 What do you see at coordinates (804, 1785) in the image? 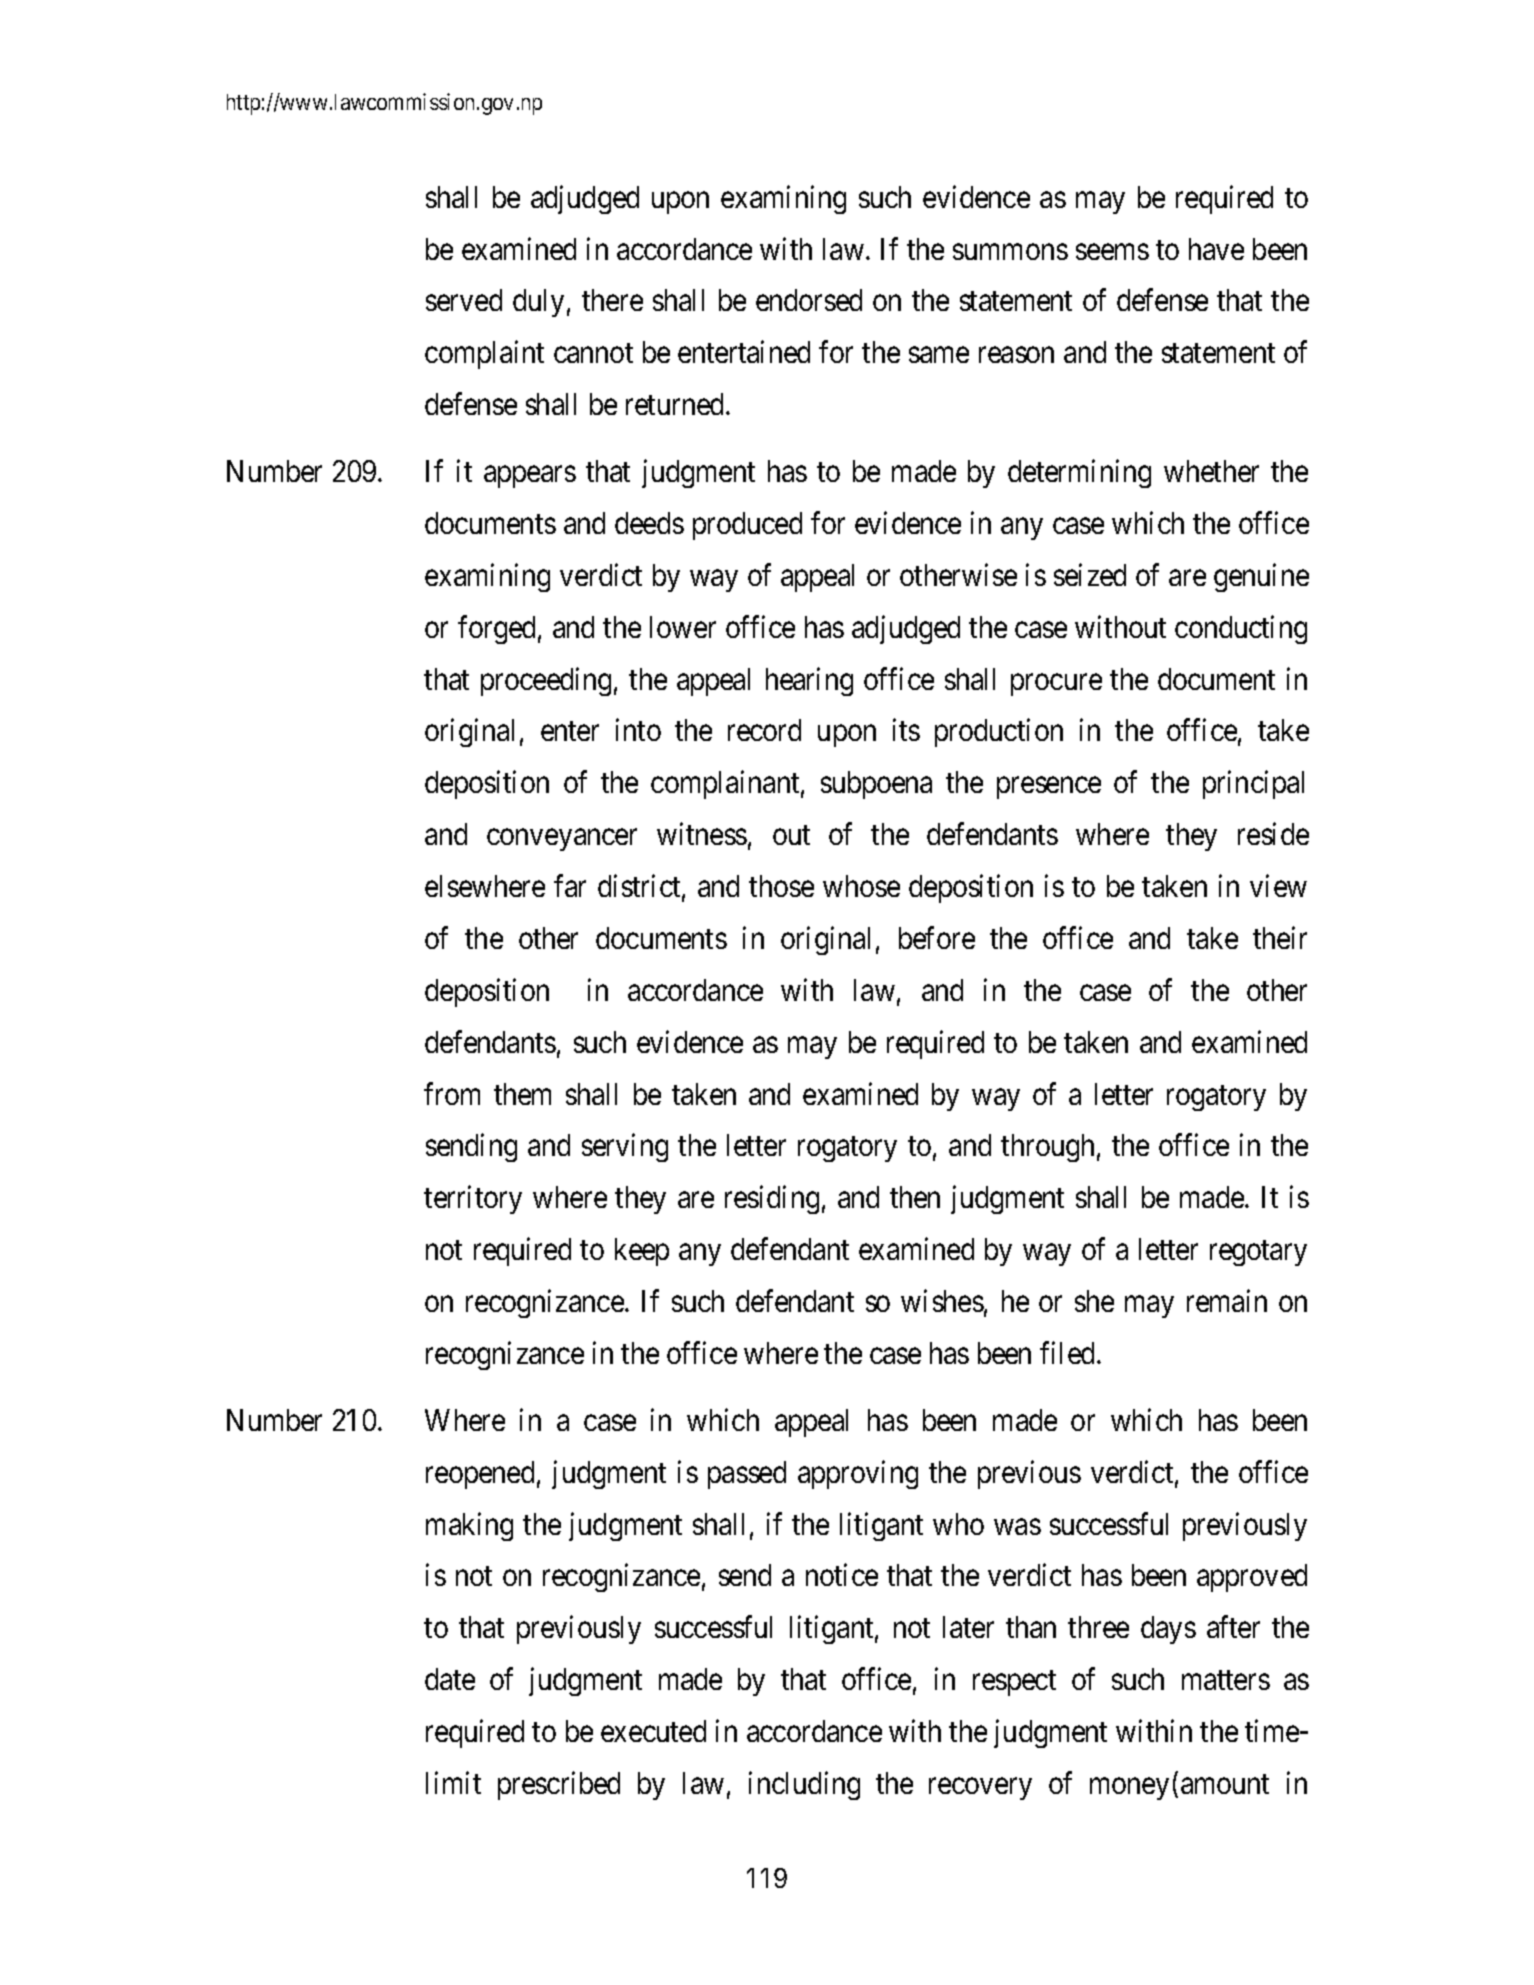
I see `including` at bounding box center [804, 1785].
